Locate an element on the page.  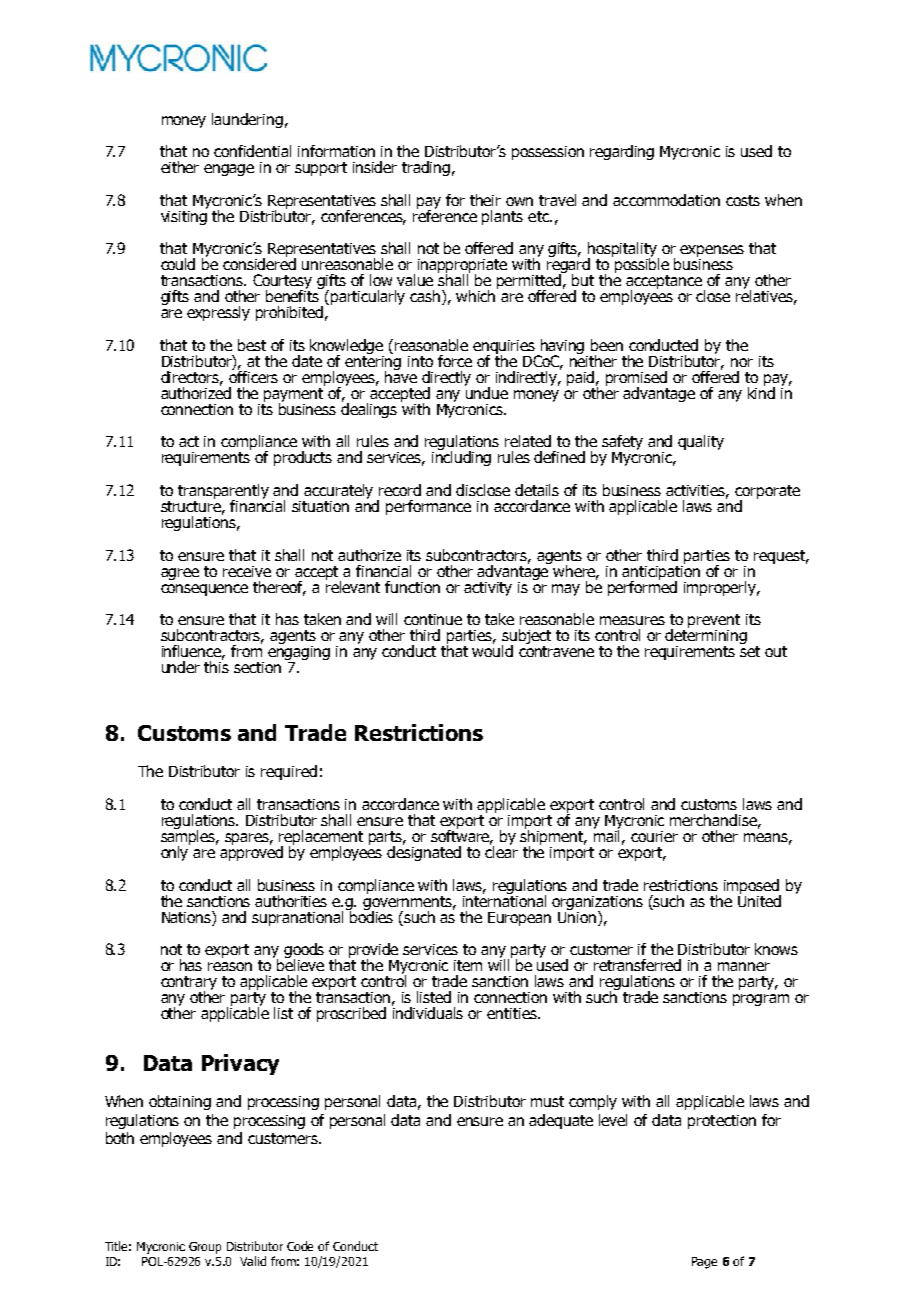
engage is located at coordinates (229, 170).
